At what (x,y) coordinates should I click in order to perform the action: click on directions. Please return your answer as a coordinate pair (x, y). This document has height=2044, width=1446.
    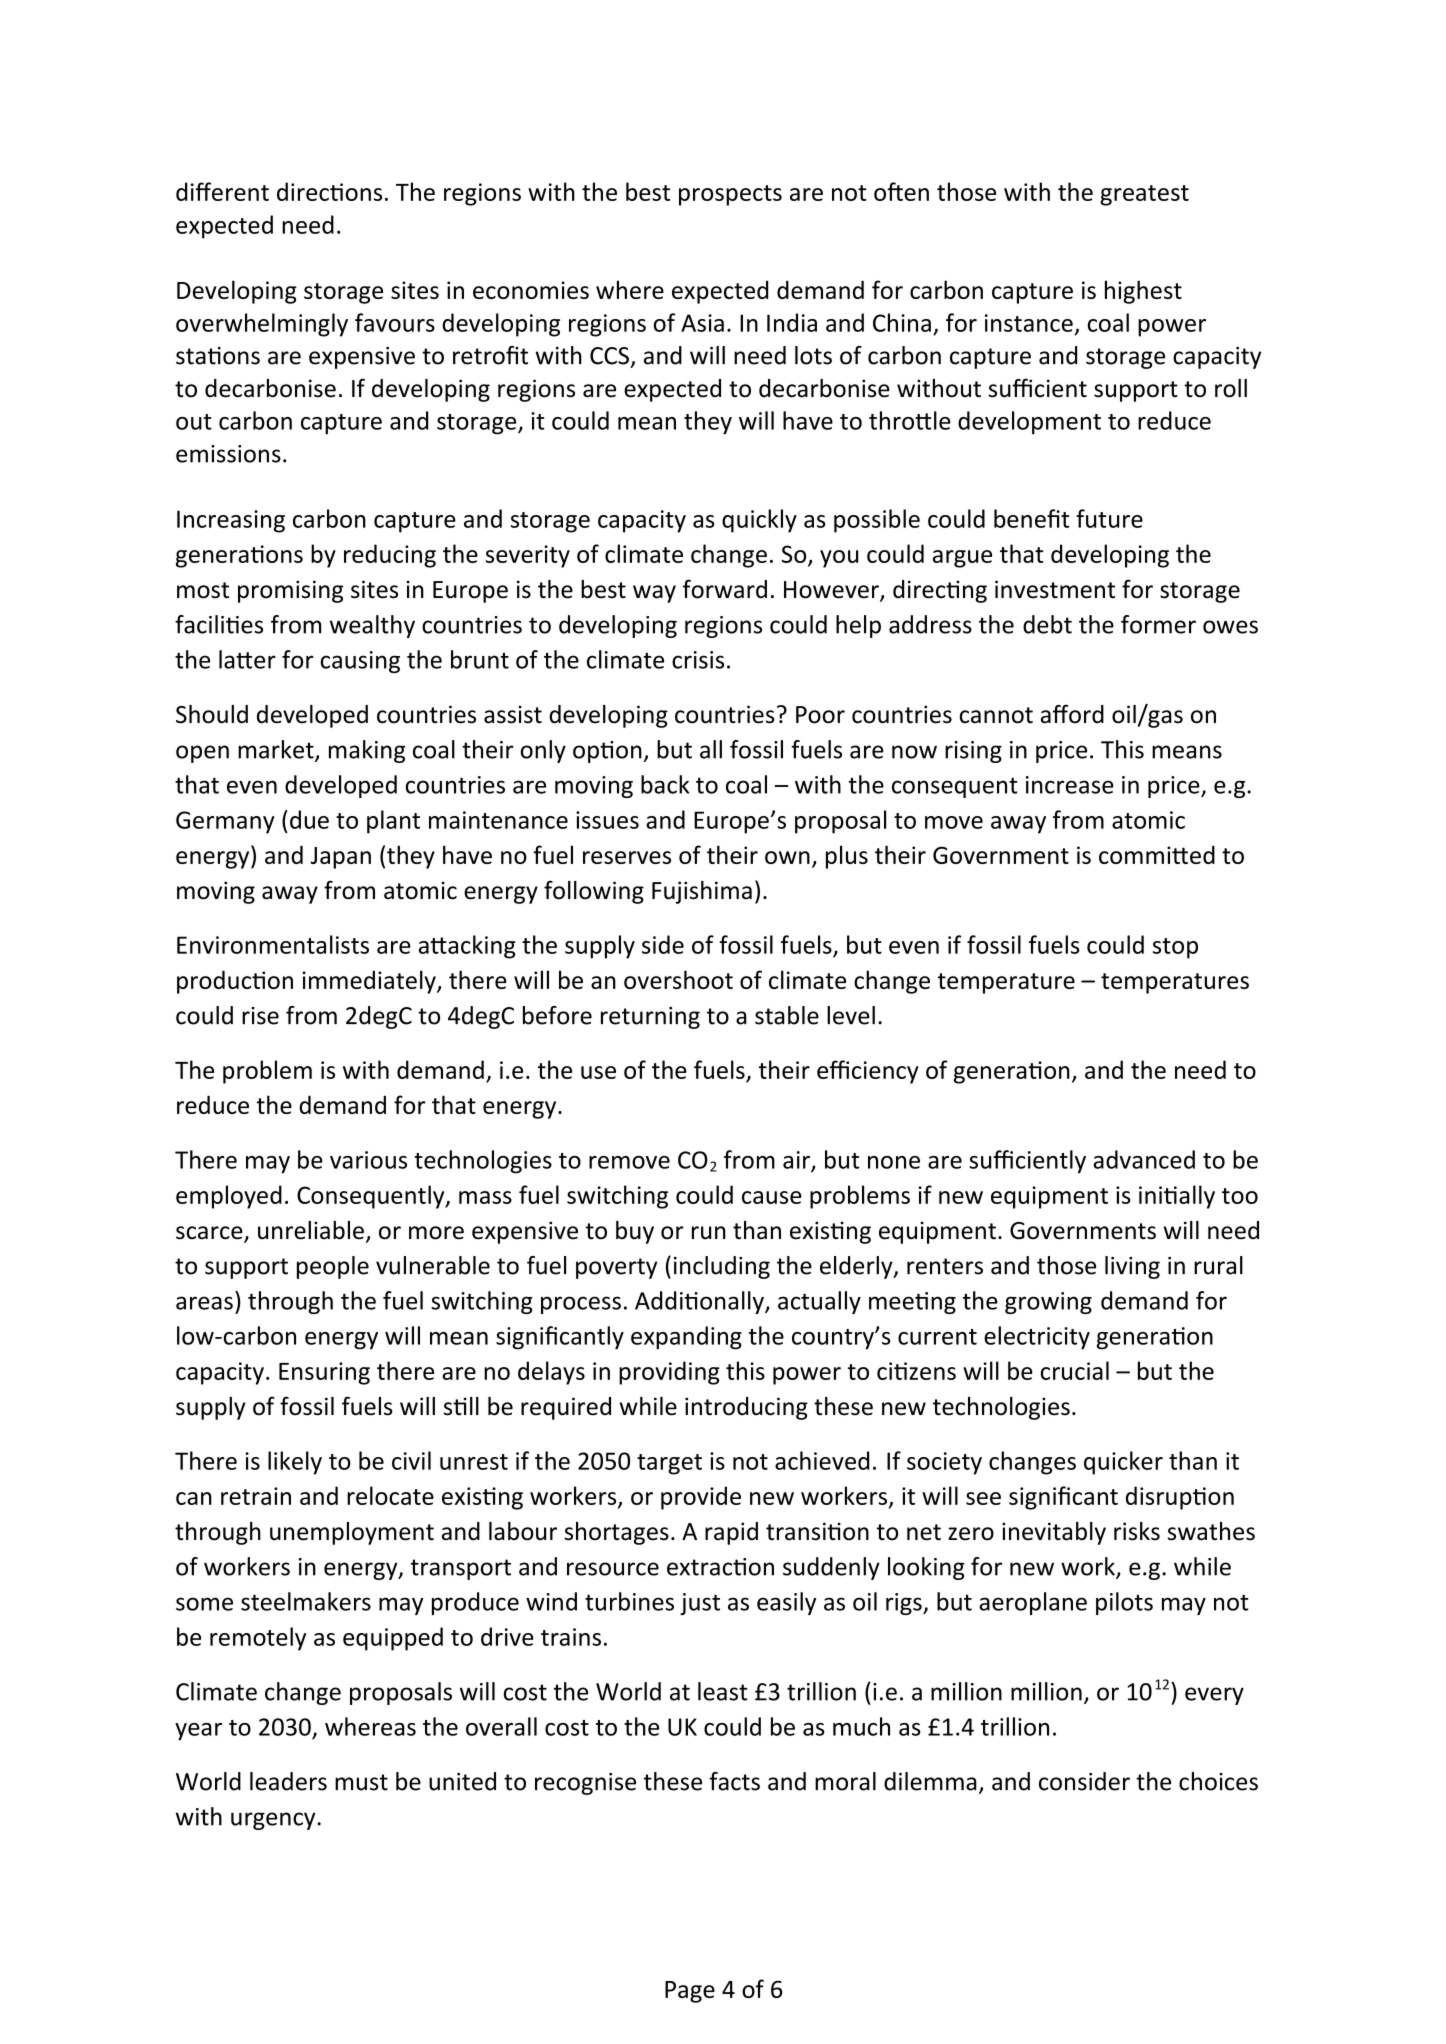
    Looking at the image, I should click on (329, 191).
